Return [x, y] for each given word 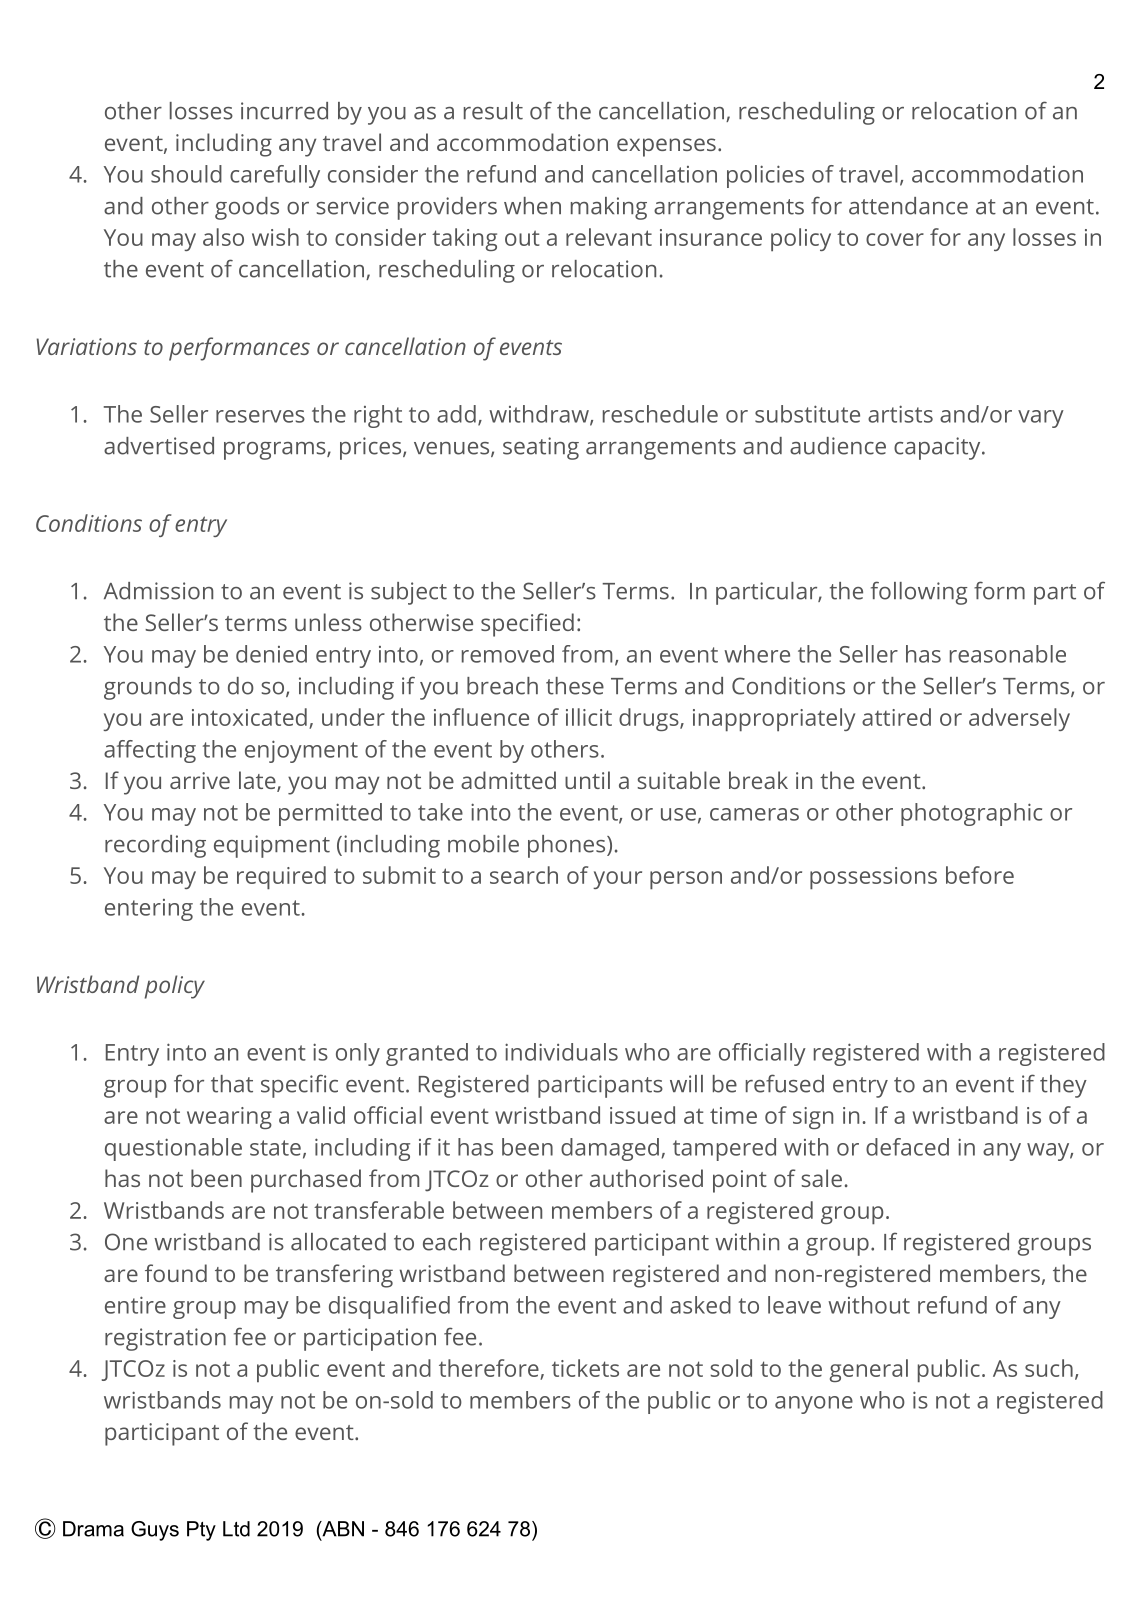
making [609, 208]
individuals [561, 1052]
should [186, 174]
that [232, 1084]
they [1063, 1086]
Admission [158, 591]
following [919, 593]
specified [527, 625]
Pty [201, 1531]
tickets [585, 1368]
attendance [908, 206]
